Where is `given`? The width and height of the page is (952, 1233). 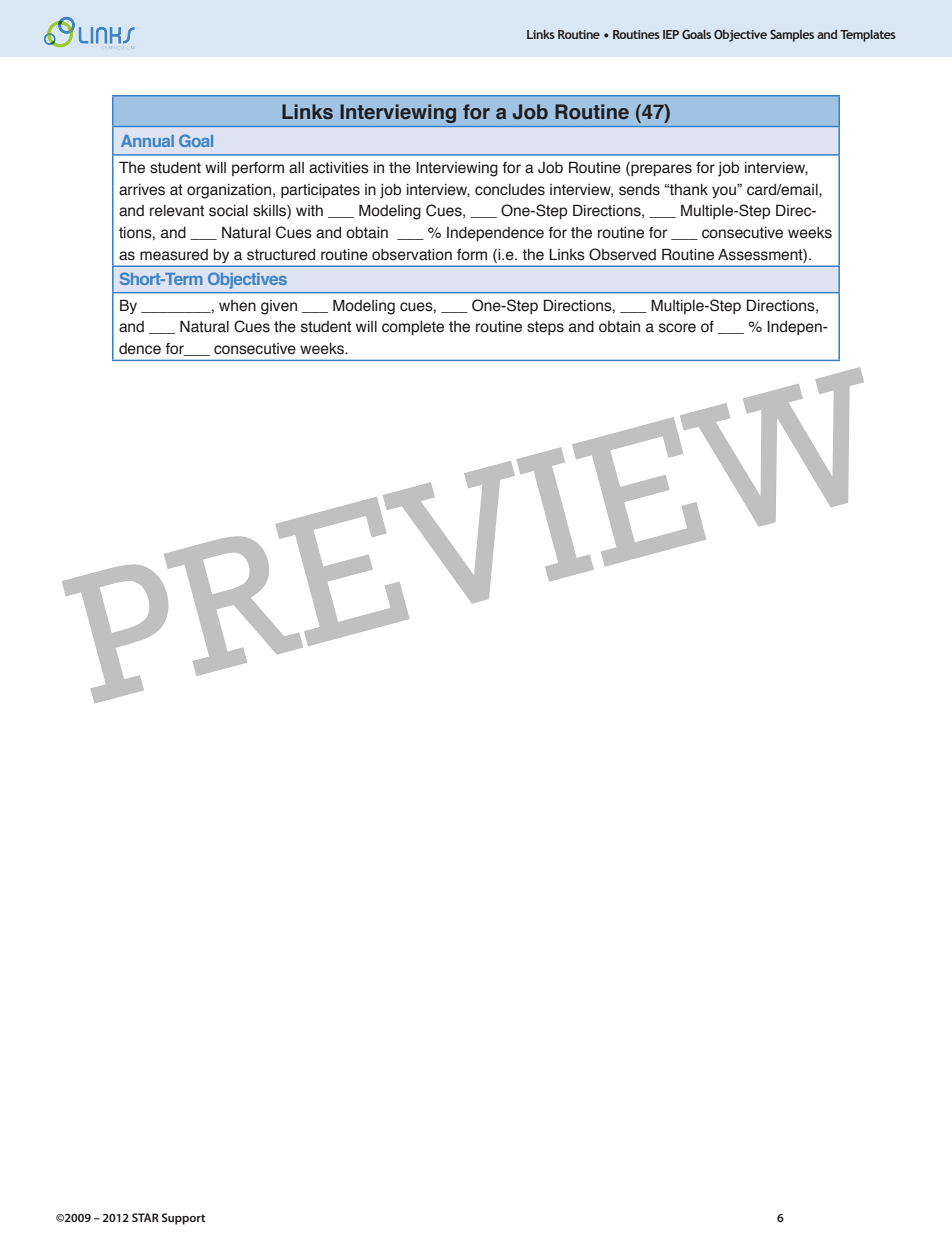 given is located at coordinates (279, 307).
